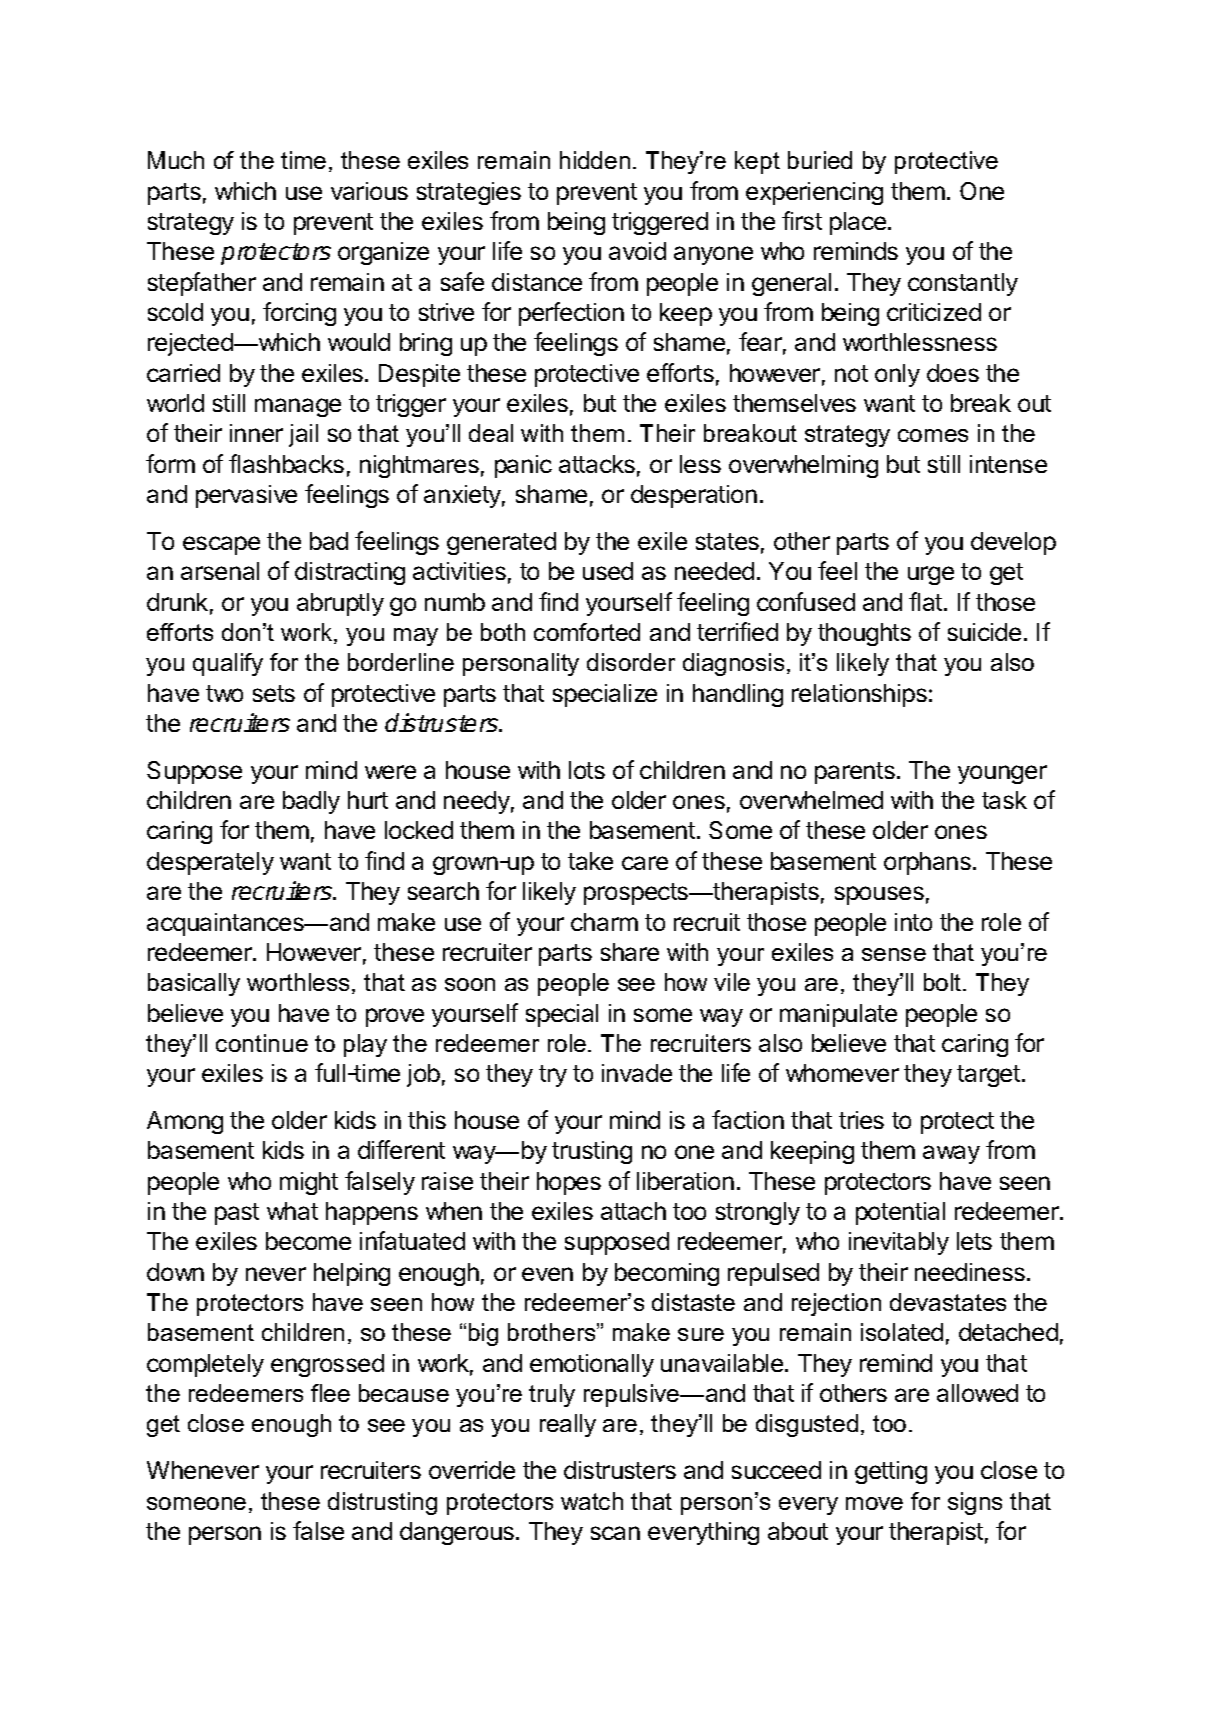  I want to click on hidden, so click(595, 160).
